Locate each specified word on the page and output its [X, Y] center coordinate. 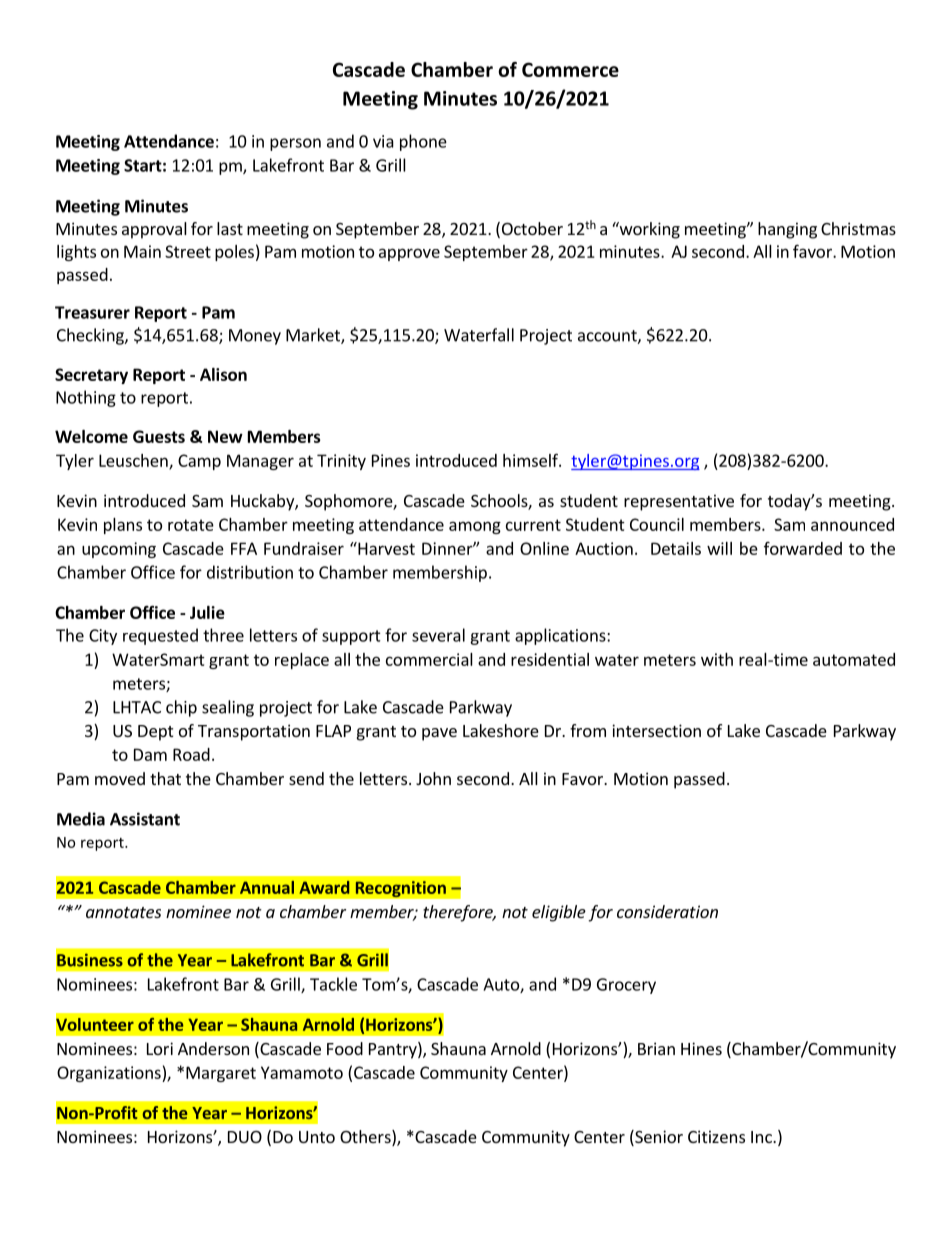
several [438, 635]
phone [423, 142]
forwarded [803, 548]
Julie [207, 612]
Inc [762, 1137]
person [295, 144]
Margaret [221, 1074]
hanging [787, 230]
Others [366, 1138]
